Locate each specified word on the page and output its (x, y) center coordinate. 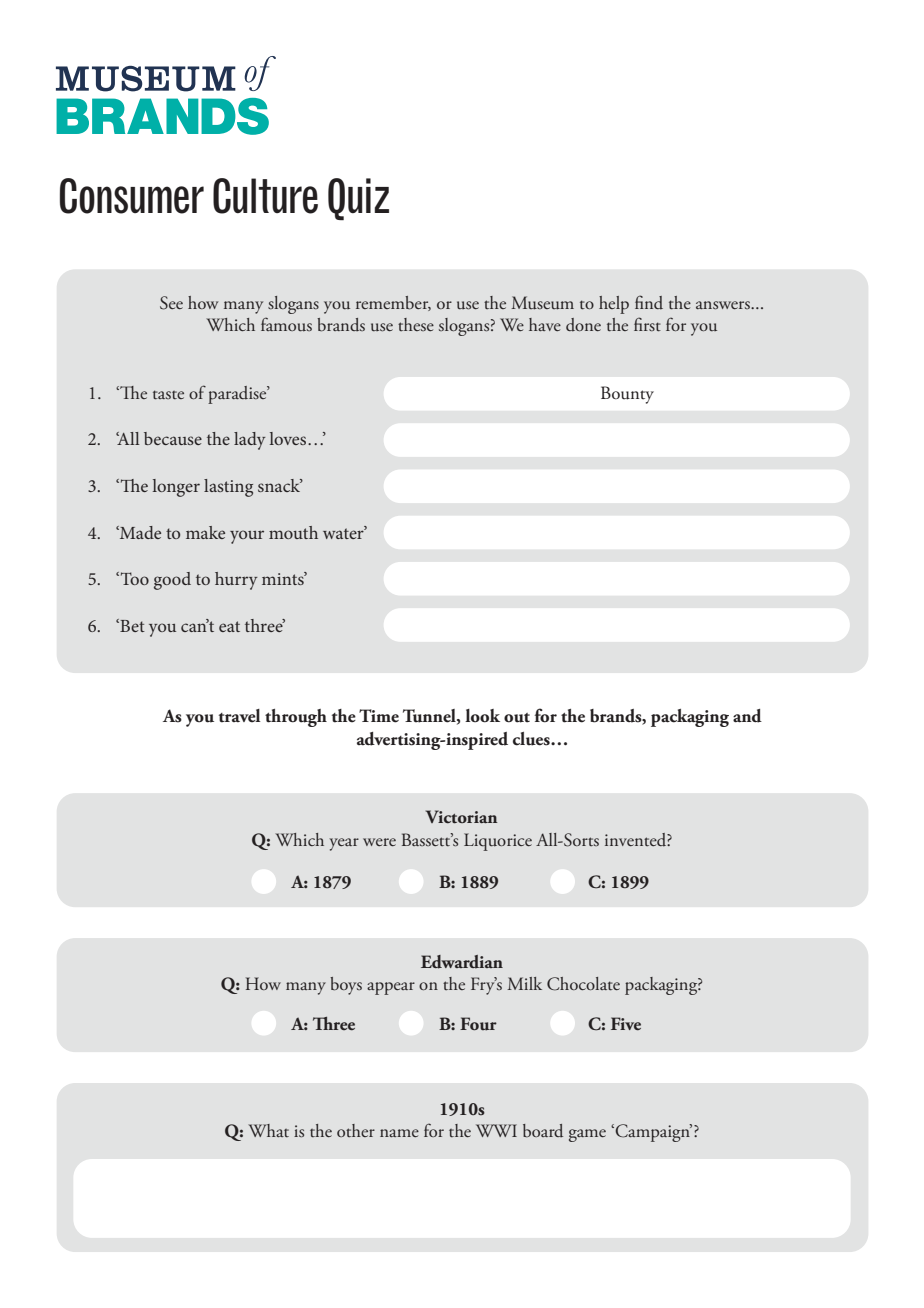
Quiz (358, 199)
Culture (265, 196)
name (399, 1133)
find (649, 302)
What (268, 1130)
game (587, 1135)
